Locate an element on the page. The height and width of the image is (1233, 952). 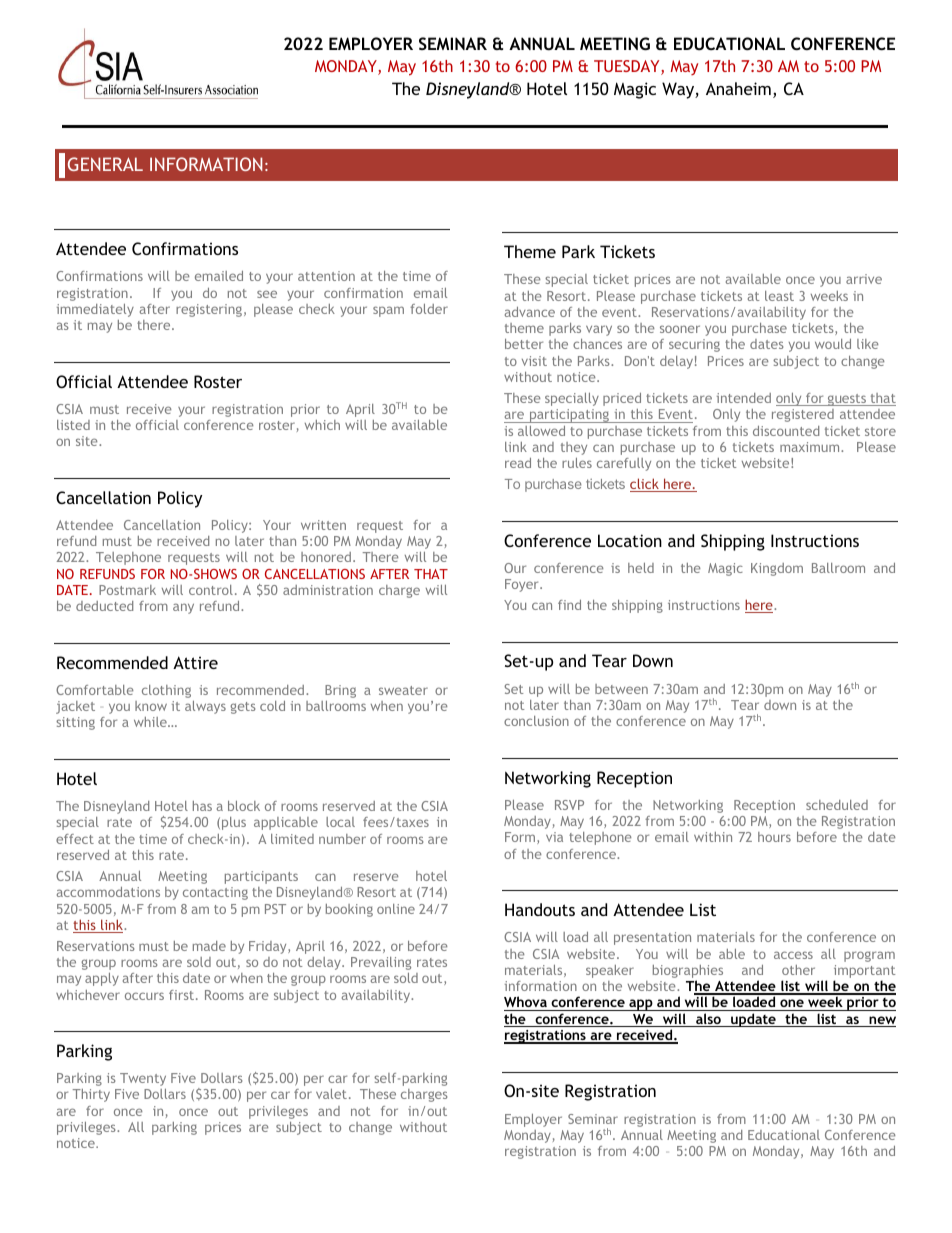
Foyer is located at coordinates (523, 585).
